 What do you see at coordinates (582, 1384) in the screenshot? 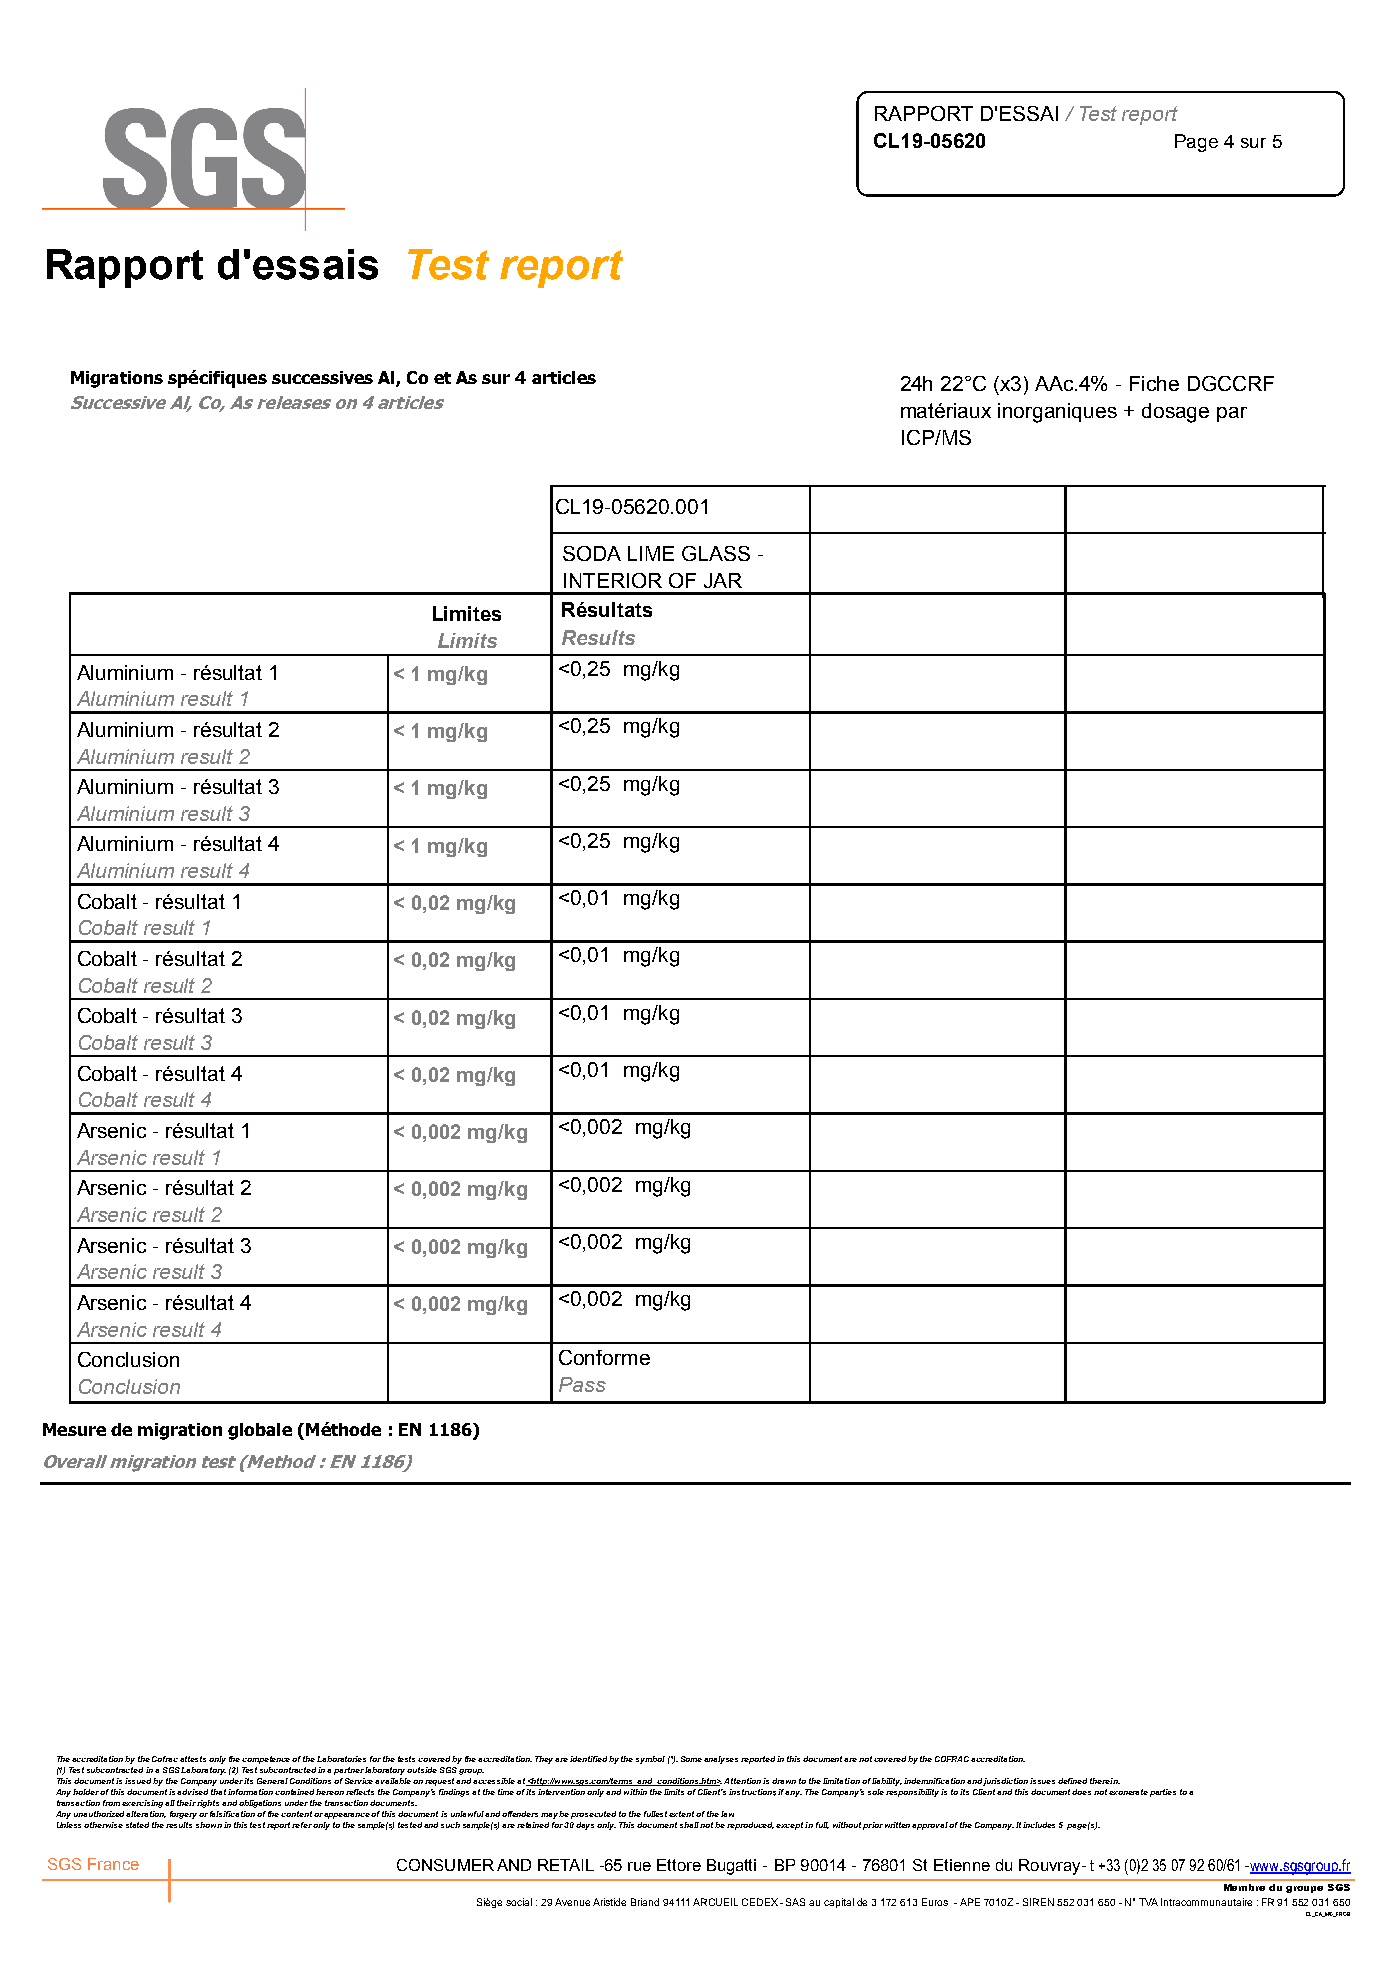
I see `Pass` at bounding box center [582, 1384].
